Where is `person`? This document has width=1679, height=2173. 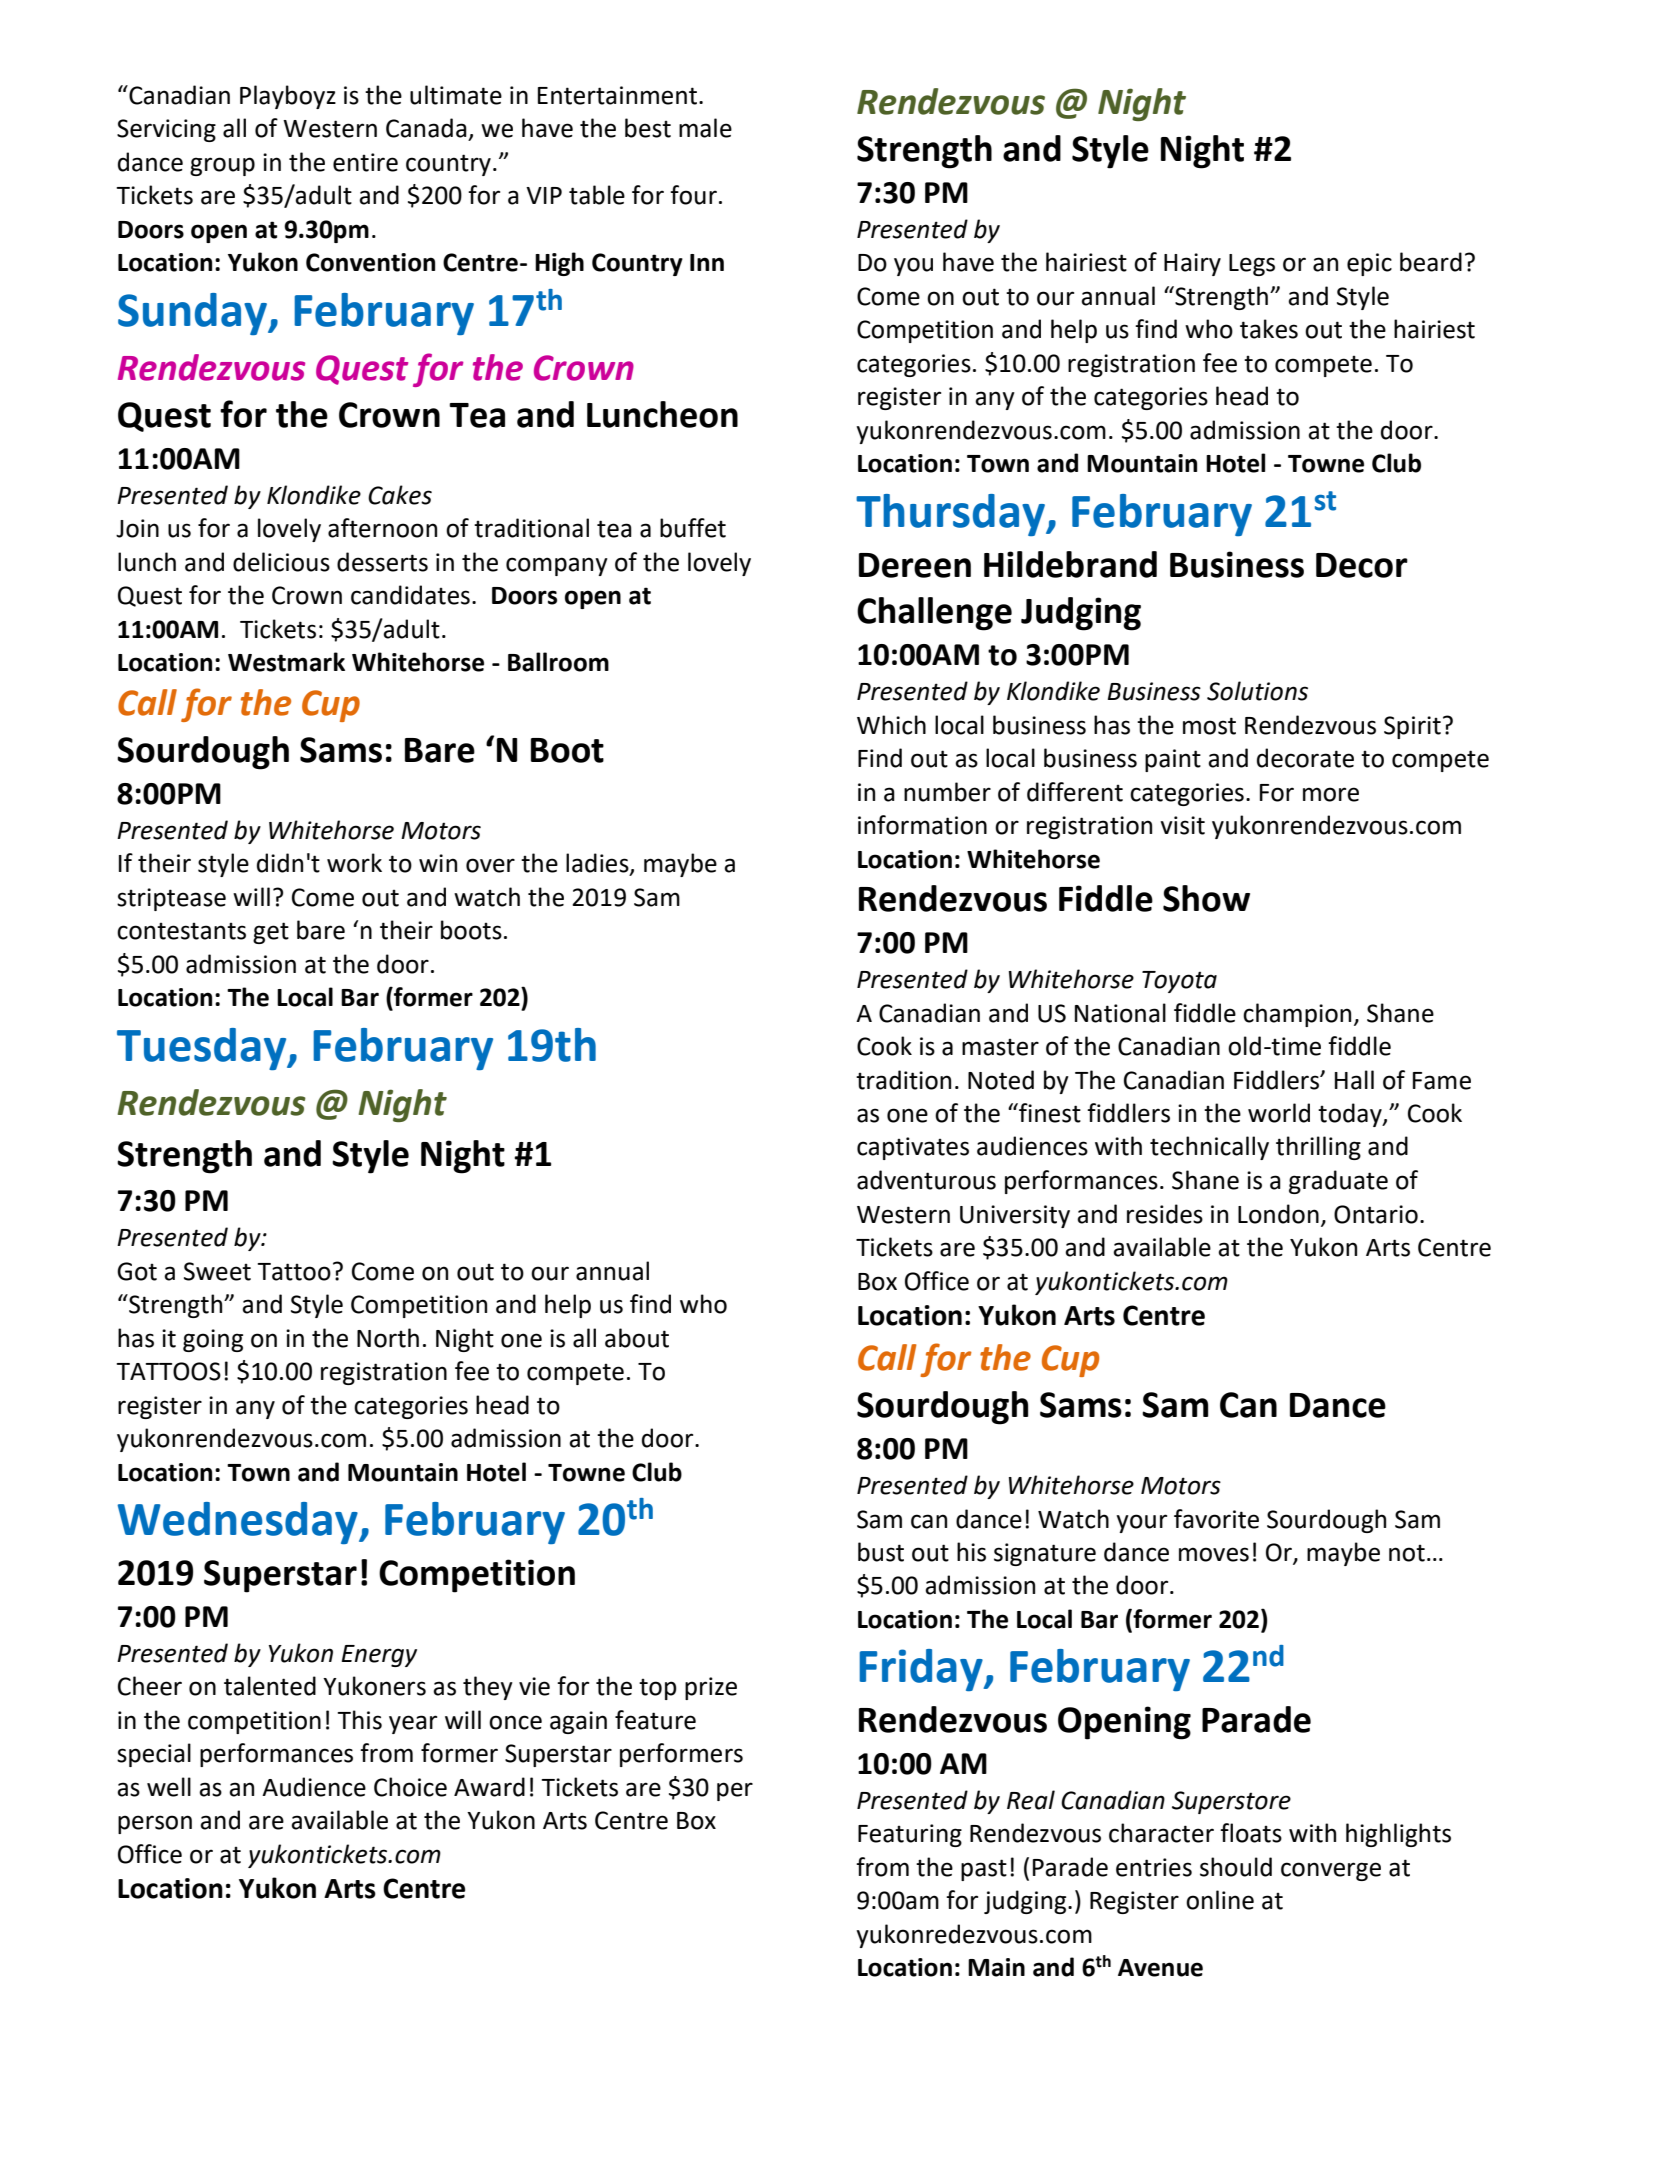
person is located at coordinates (155, 1824).
